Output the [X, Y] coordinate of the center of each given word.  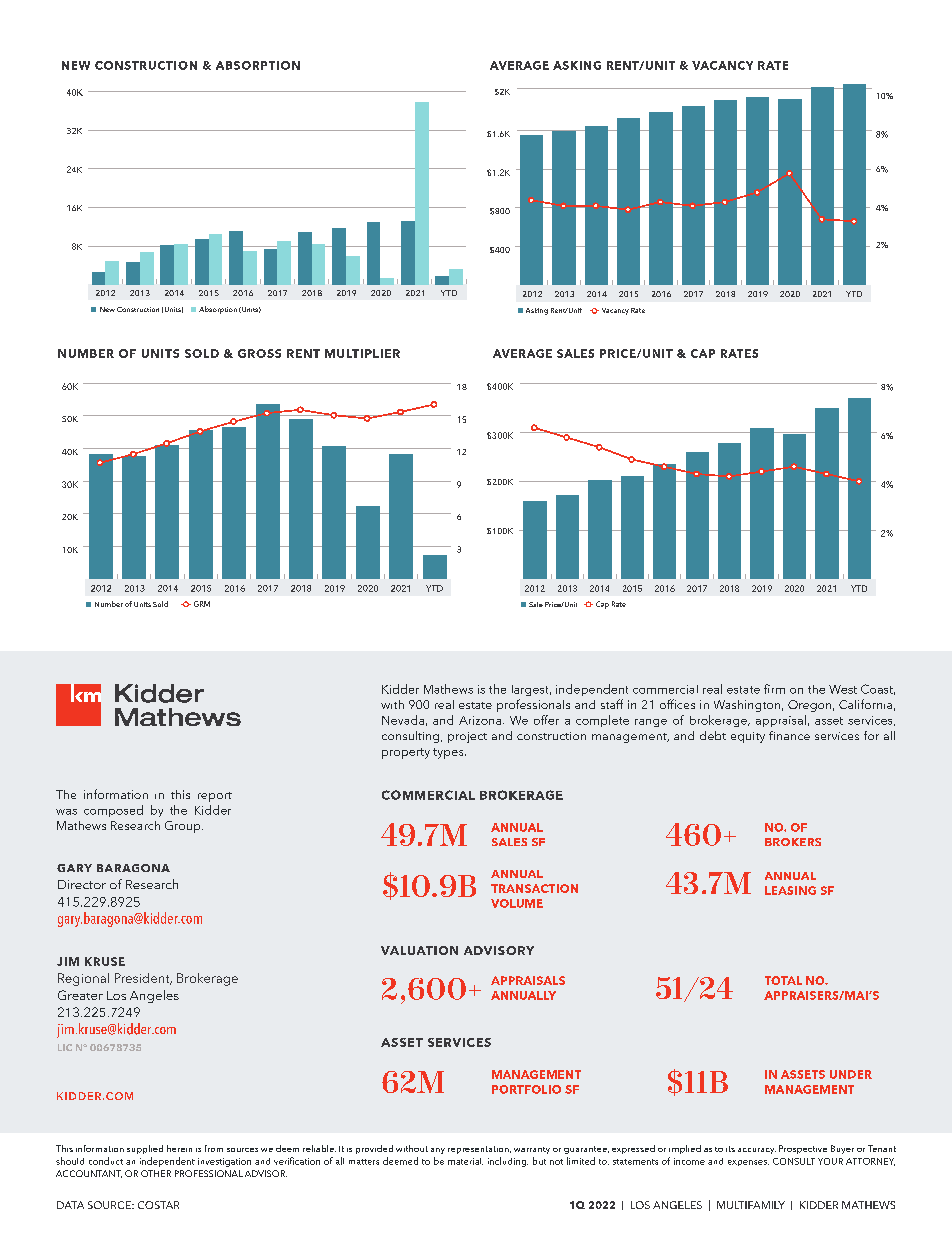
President [143, 979]
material [465, 1161]
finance [789, 735]
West [843, 689]
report [215, 797]
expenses [748, 1163]
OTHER [156, 1173]
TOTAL [783, 980]
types [449, 753]
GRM [202, 604]
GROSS [259, 353]
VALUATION [419, 950]
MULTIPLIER [362, 353]
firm [774, 689]
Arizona [481, 720]
